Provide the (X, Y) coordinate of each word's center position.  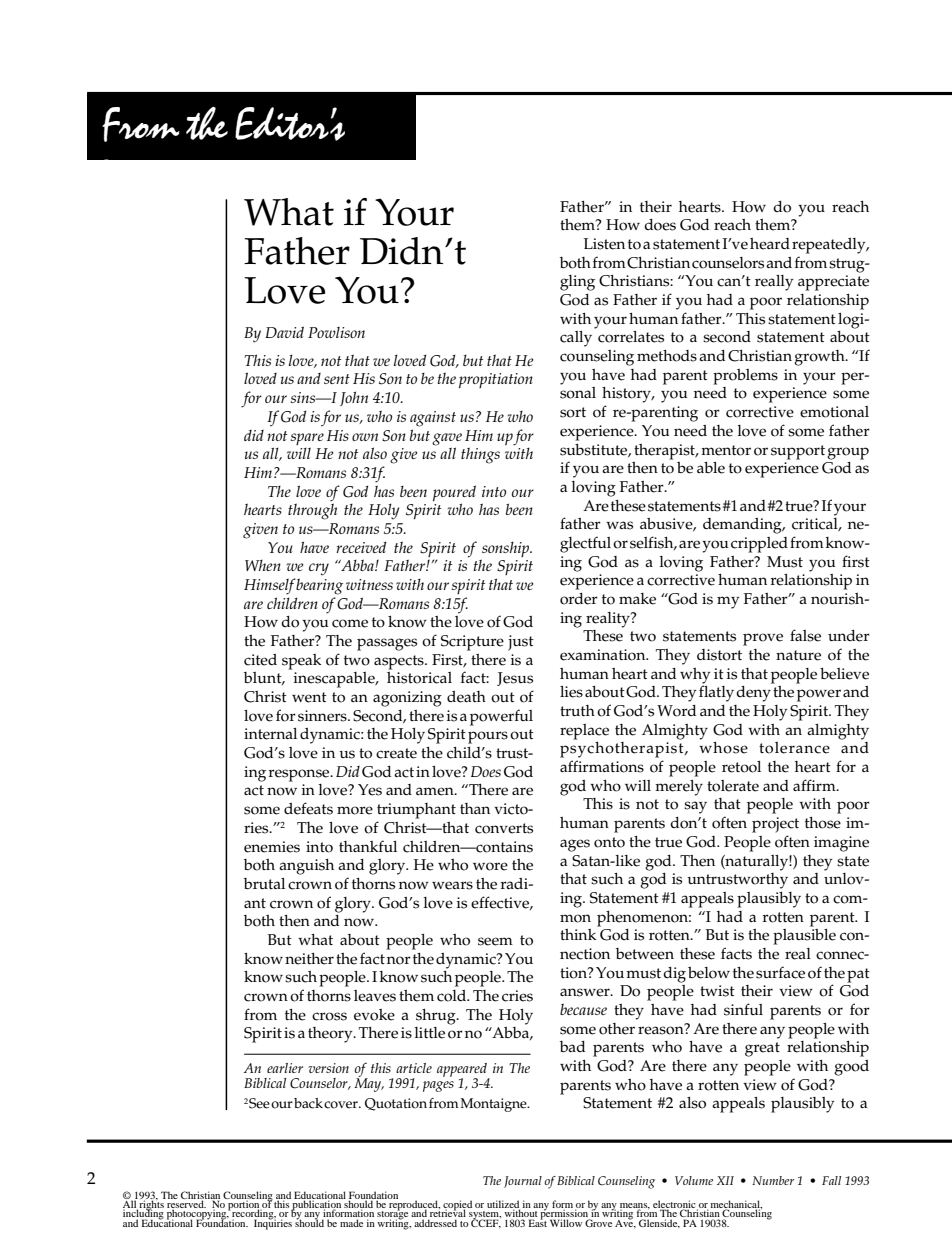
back (308, 1103)
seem (495, 941)
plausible (804, 935)
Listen (604, 244)
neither (309, 959)
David (284, 332)
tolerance (794, 748)
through (312, 511)
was (619, 525)
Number (773, 1180)
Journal (523, 1182)
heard (770, 244)
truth (577, 710)
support (798, 452)
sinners (323, 716)
